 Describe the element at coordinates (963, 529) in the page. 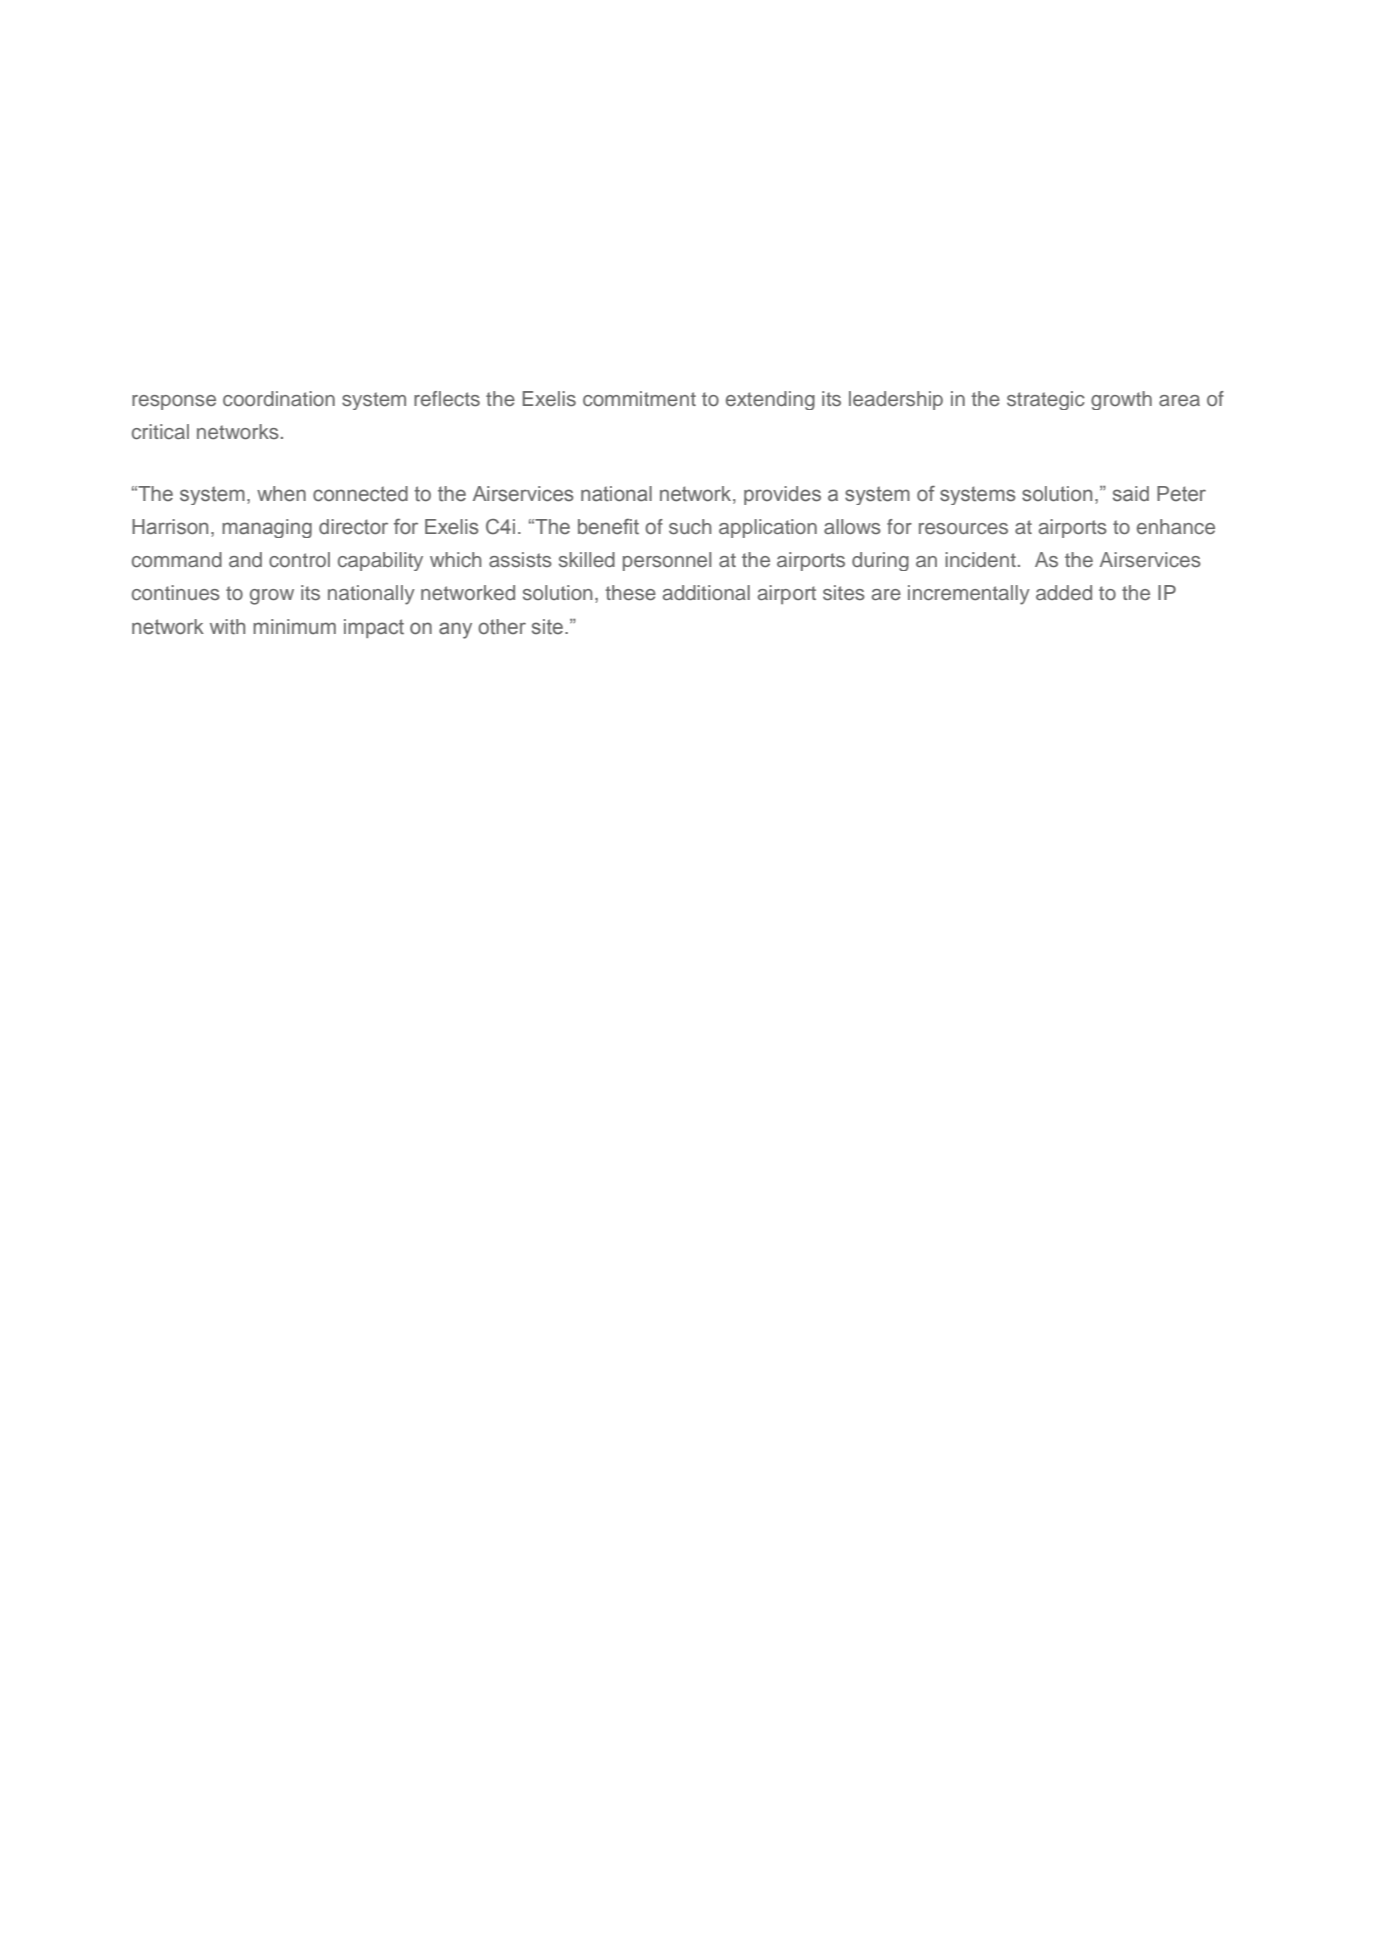

I see `resources` at that location.
